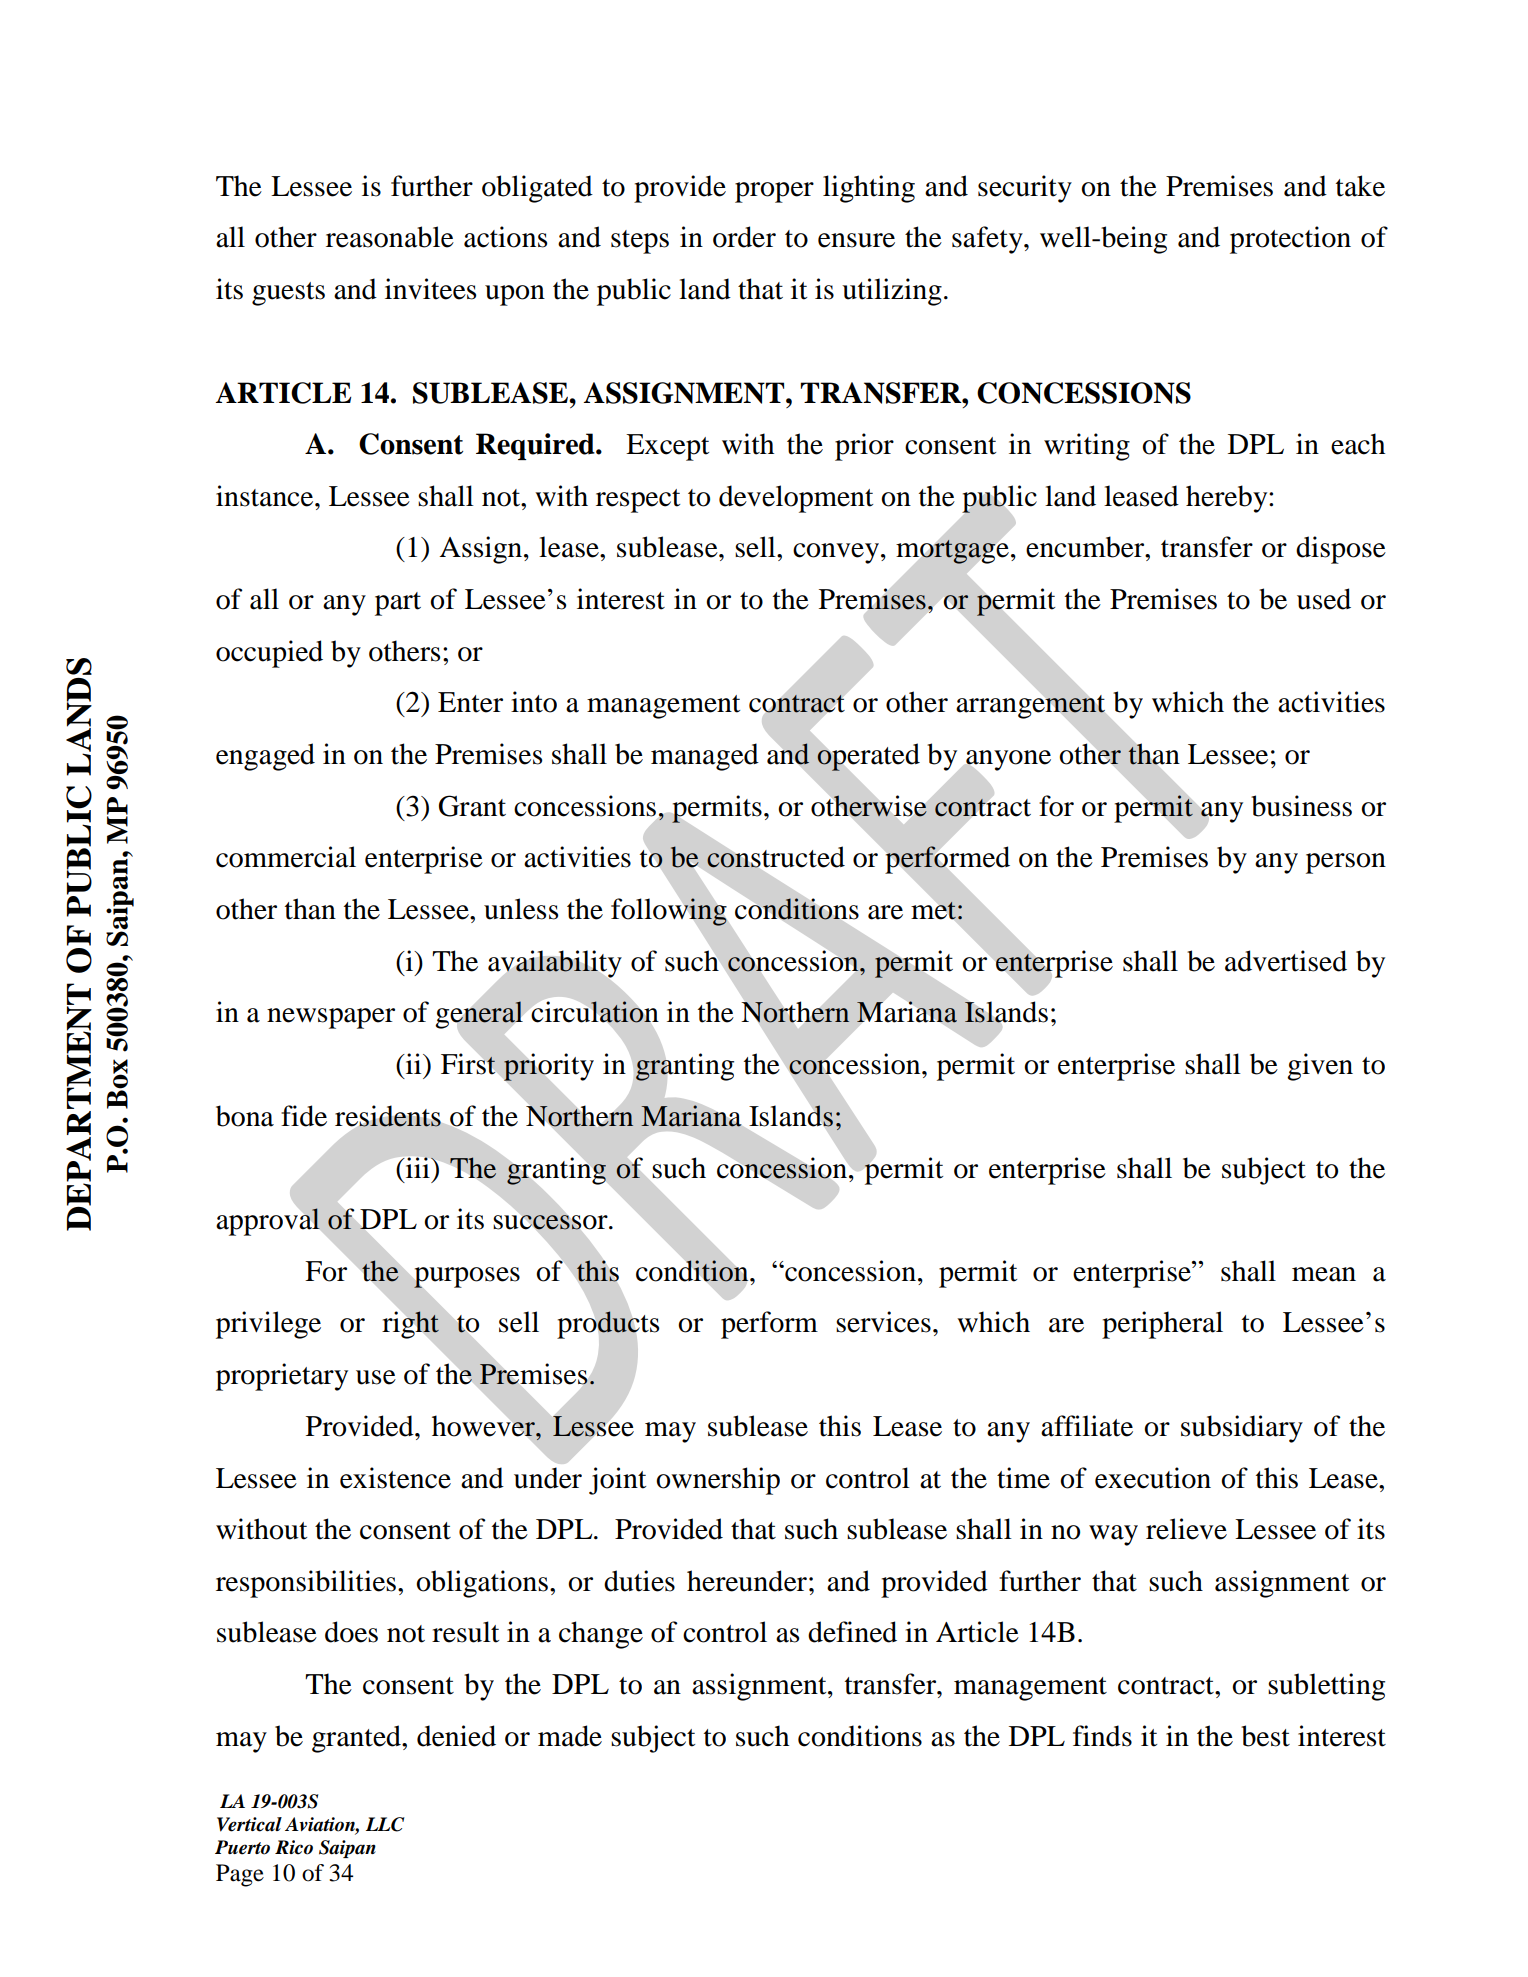 This screenshot has height=1977, width=1528. I want to click on given, so click(1320, 1067).
